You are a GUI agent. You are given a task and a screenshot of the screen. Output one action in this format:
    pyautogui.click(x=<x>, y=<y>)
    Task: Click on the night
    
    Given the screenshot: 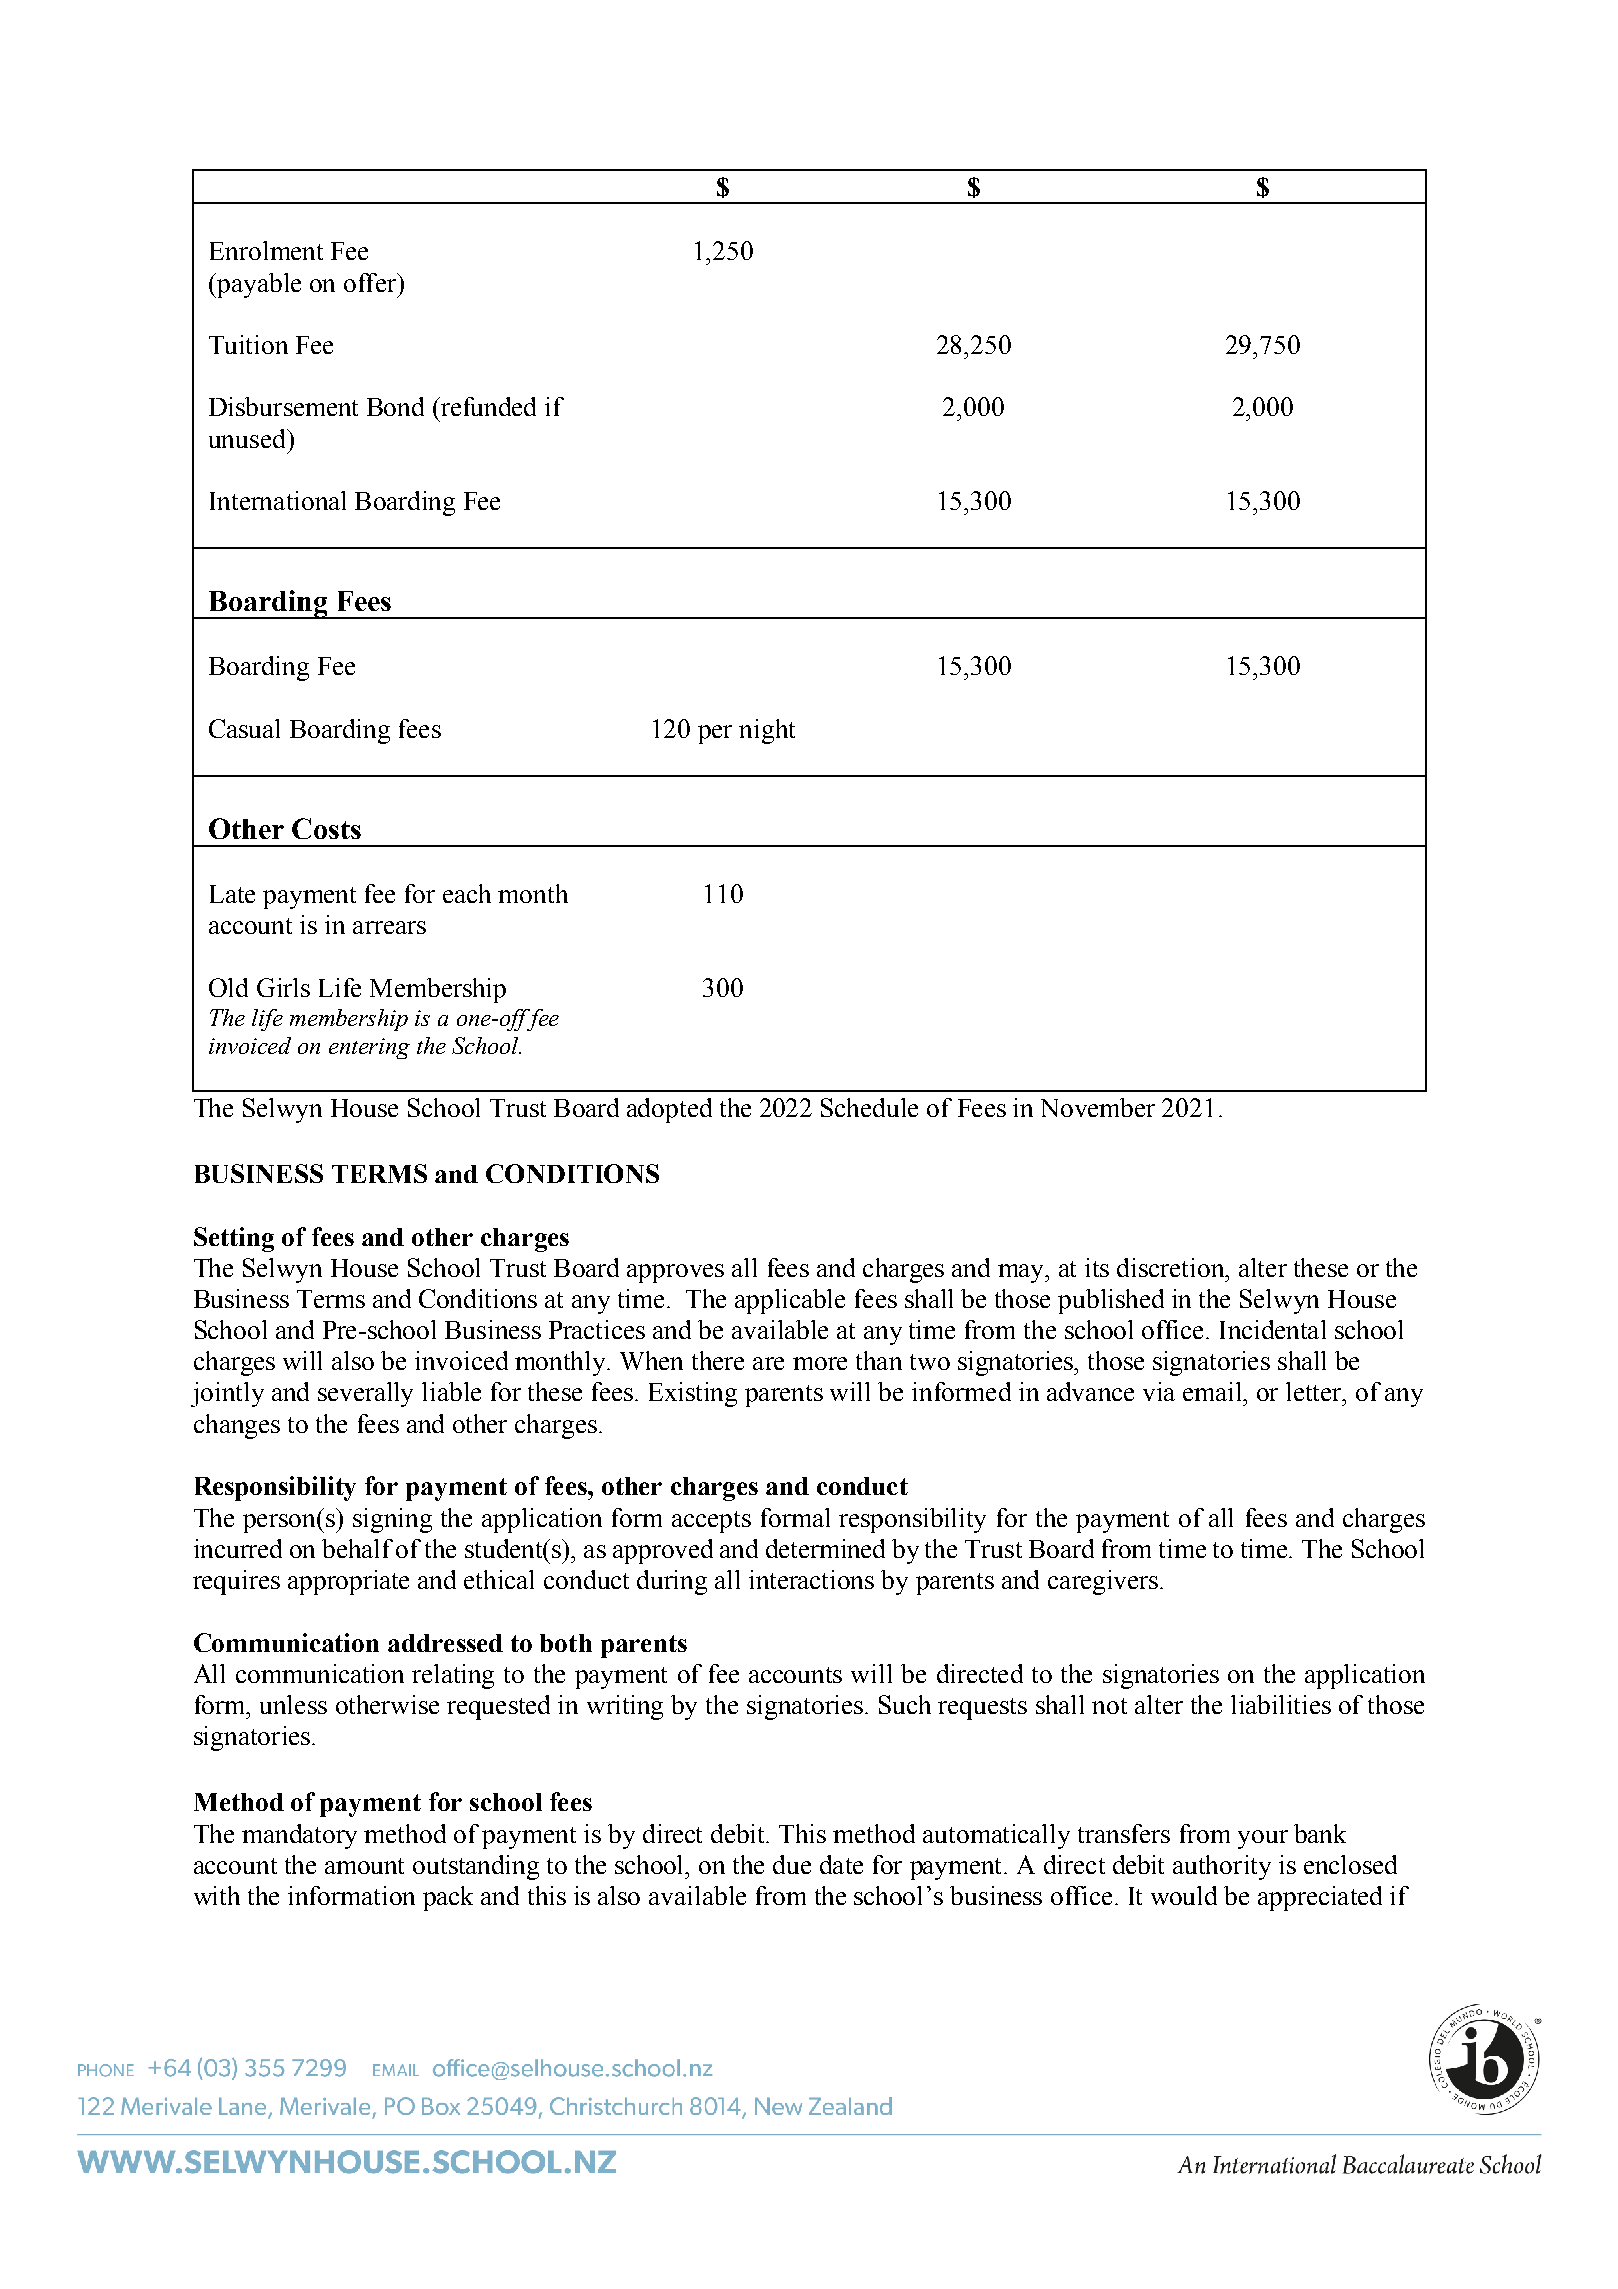 What is the action you would take?
    pyautogui.click(x=767, y=731)
